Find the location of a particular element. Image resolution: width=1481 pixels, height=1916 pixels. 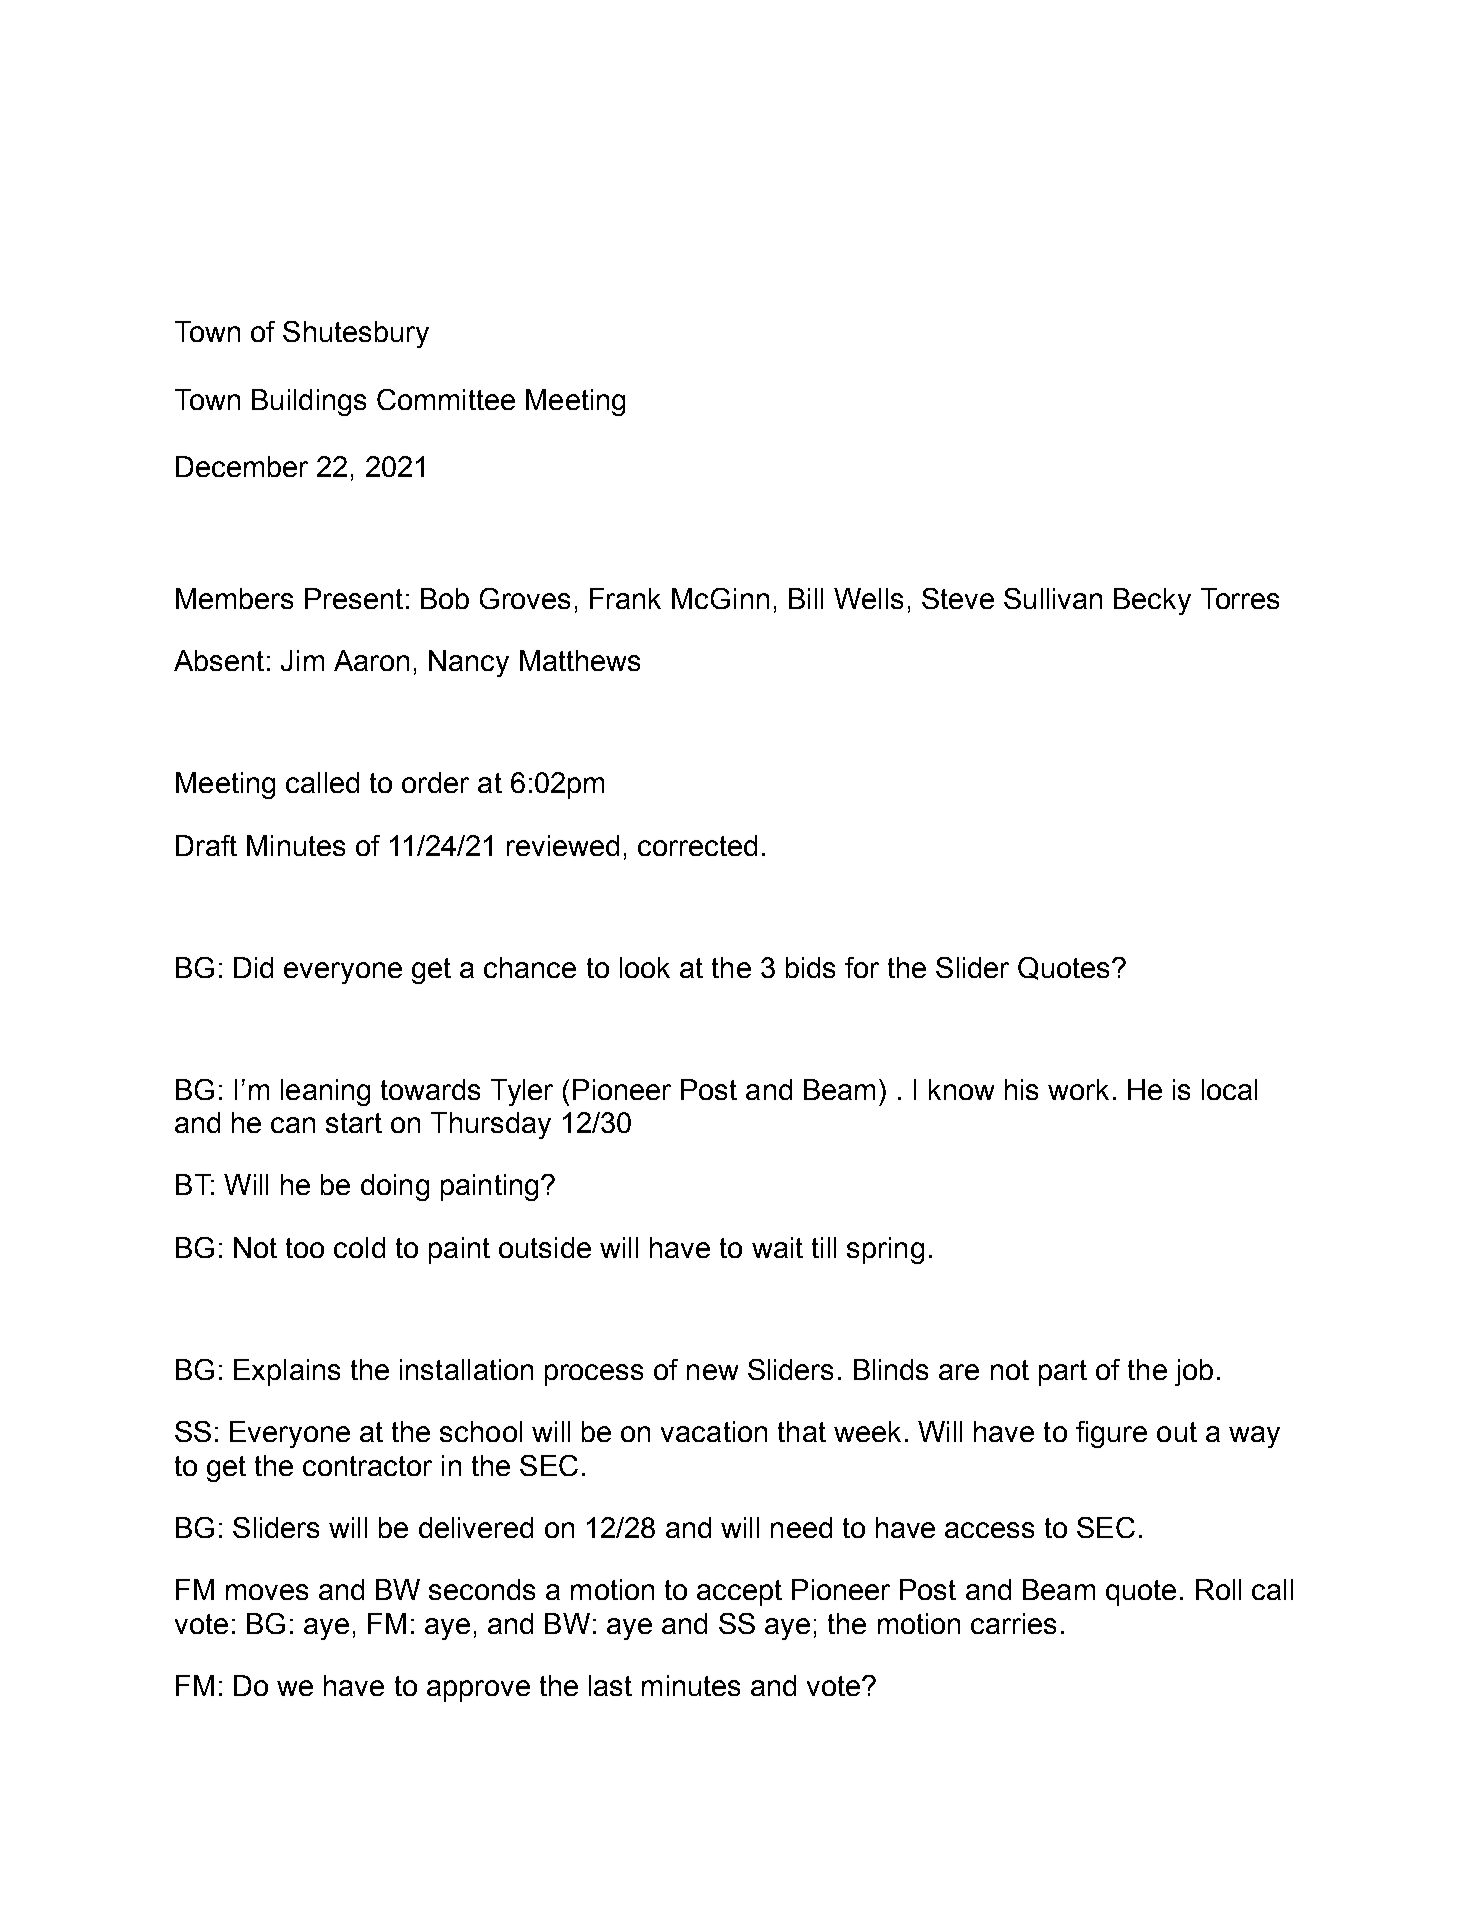

job is located at coordinates (1194, 1372).
